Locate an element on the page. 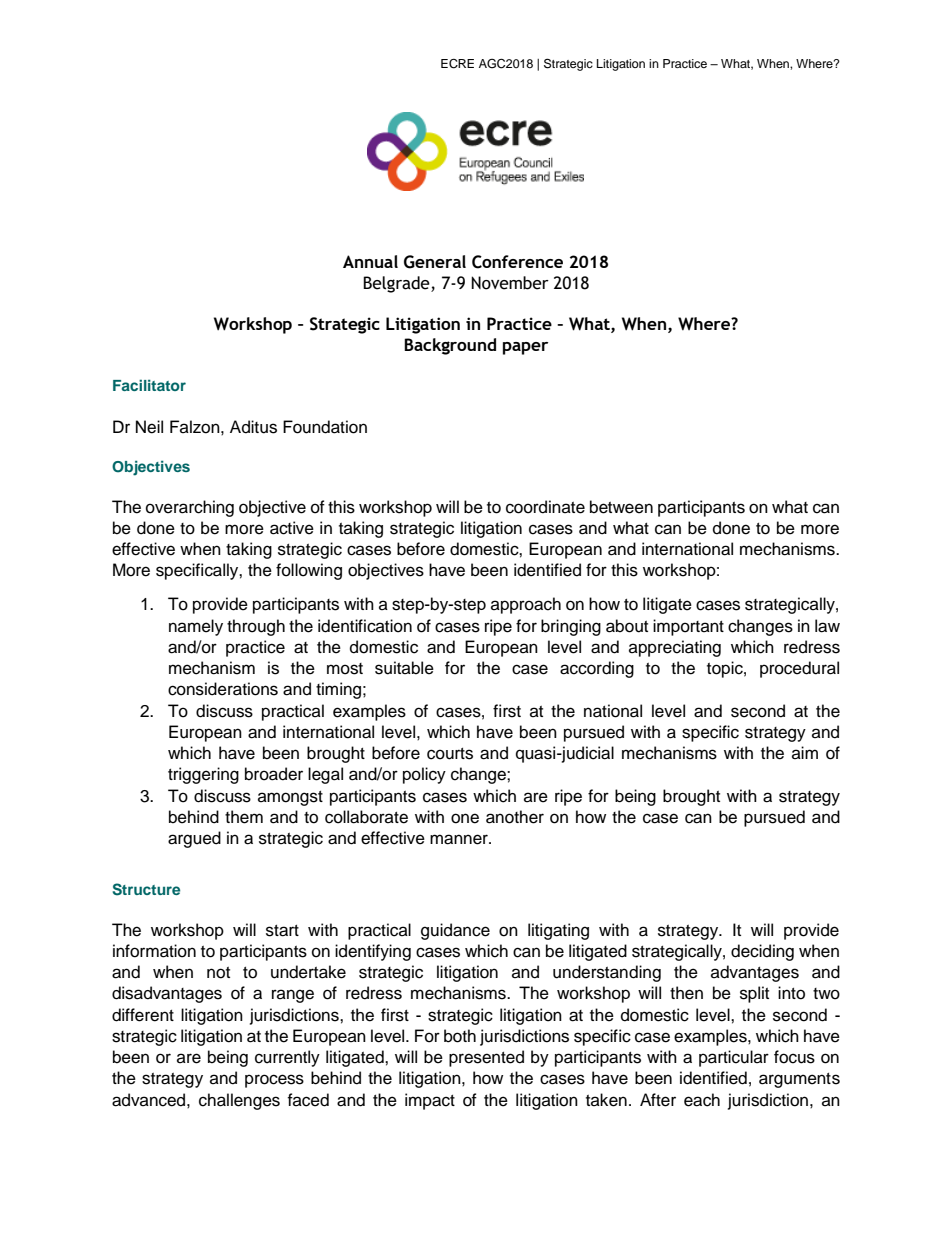 This document has height=1233, width=952. particular is located at coordinates (734, 1058).
